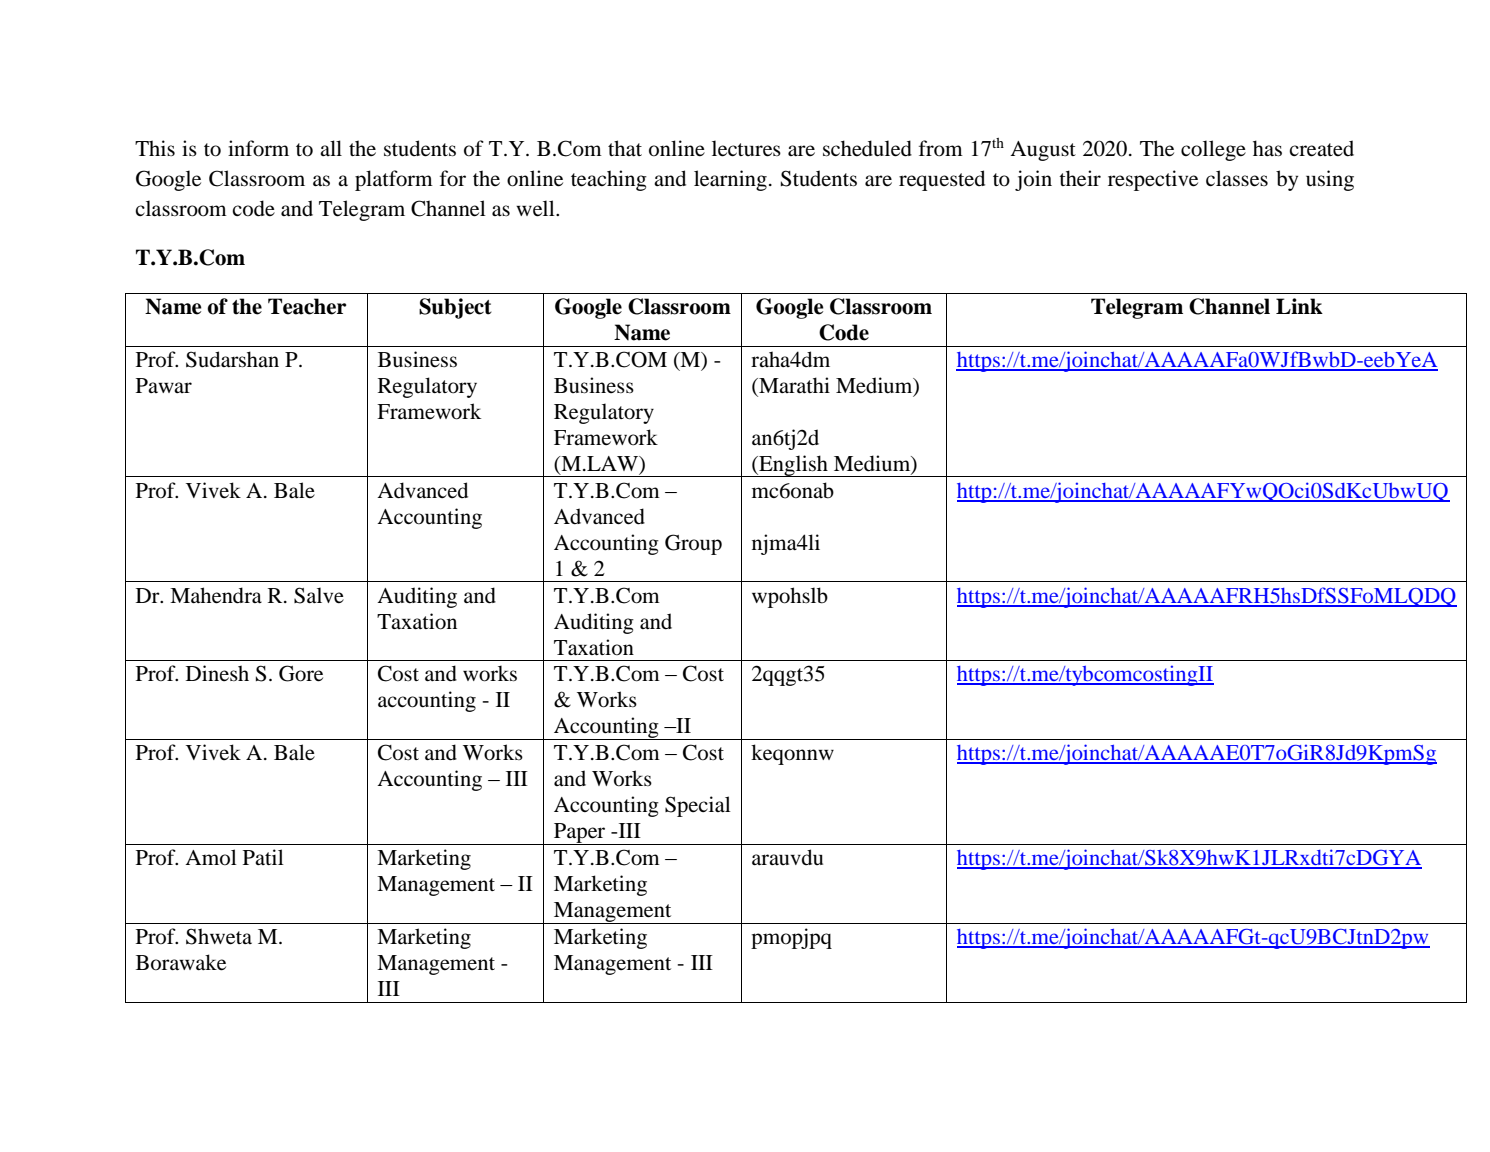  Describe the element at coordinates (793, 386) in the document. I see `Marathi` at that location.
